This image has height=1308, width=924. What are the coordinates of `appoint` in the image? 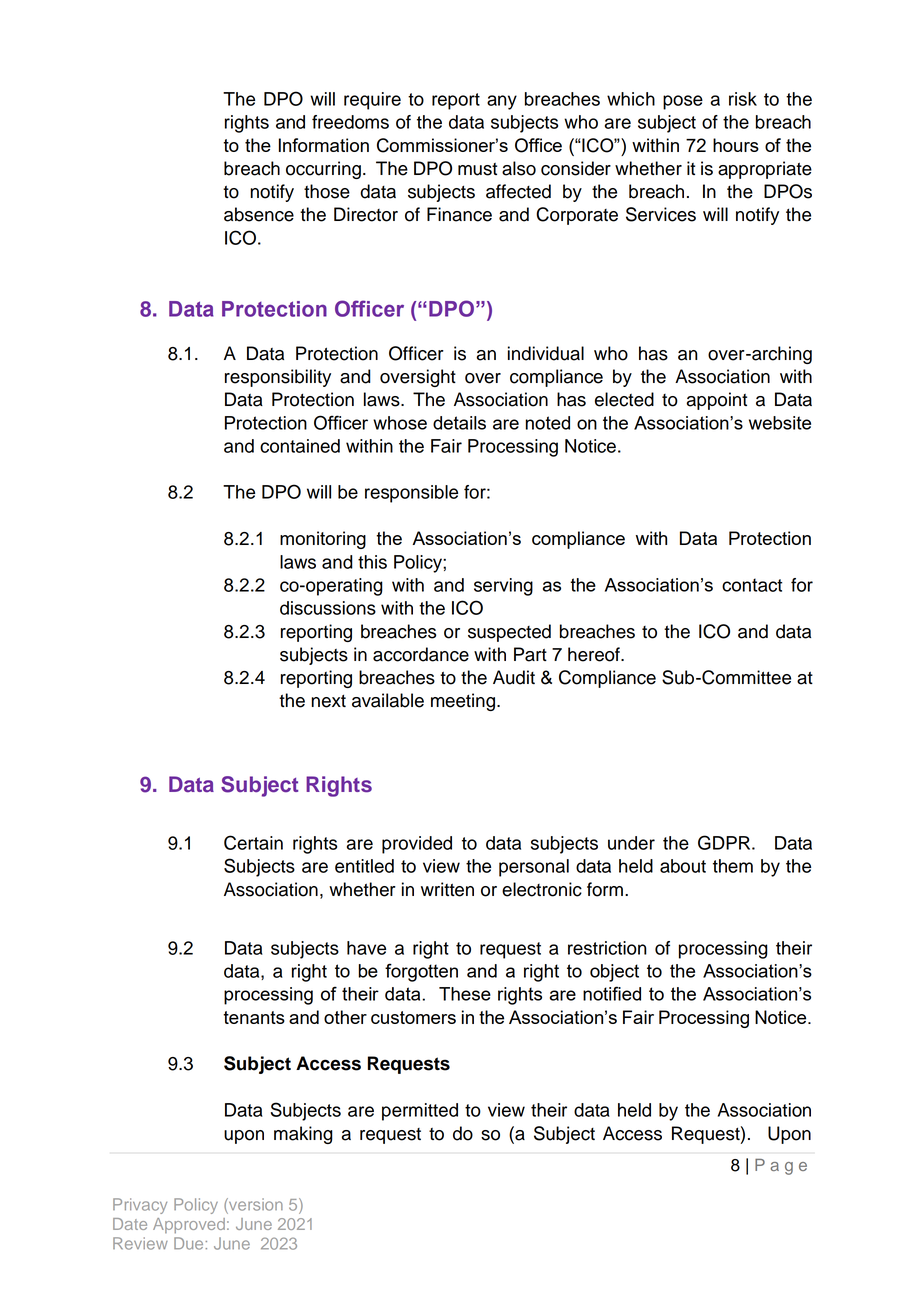 It's located at (716, 401).
